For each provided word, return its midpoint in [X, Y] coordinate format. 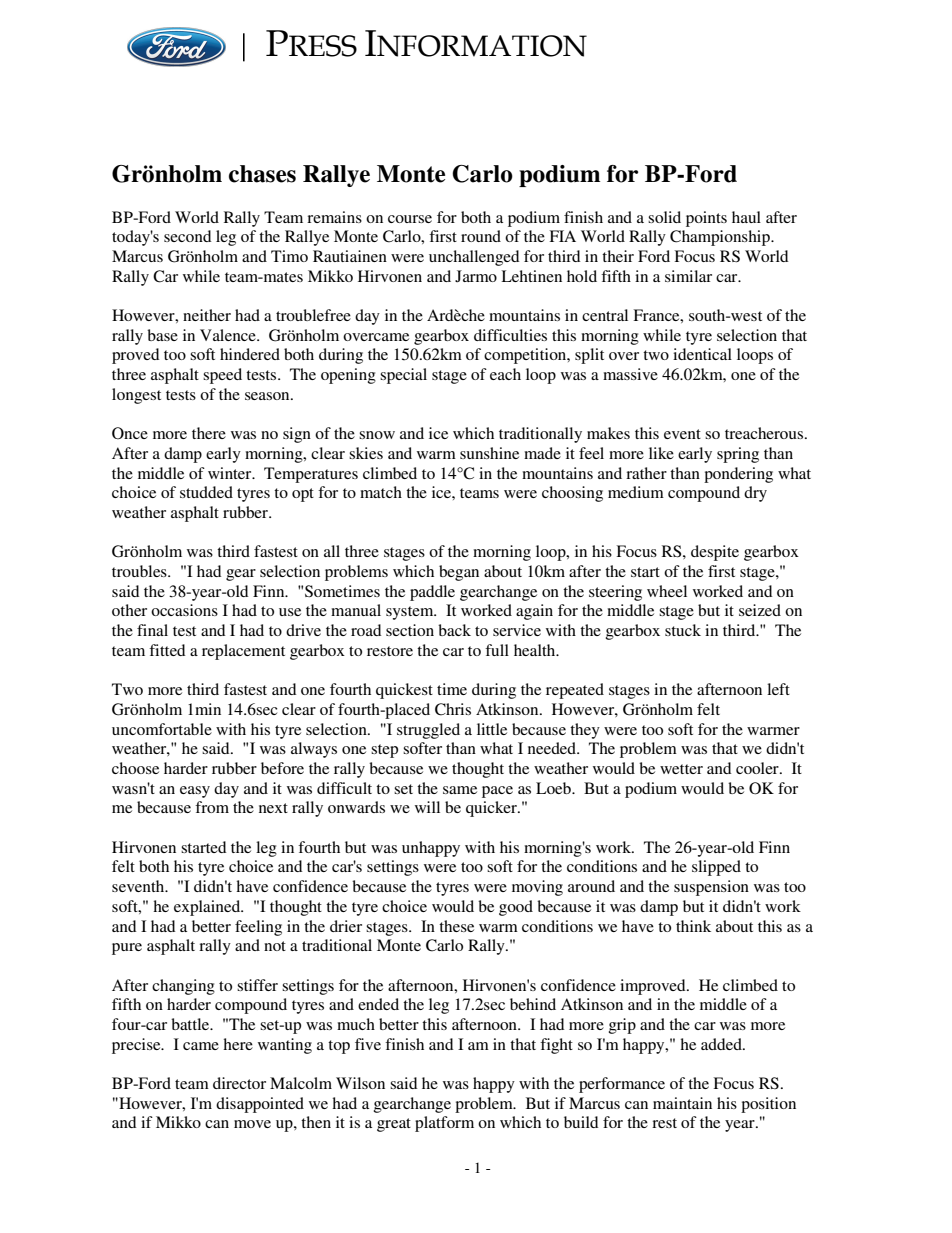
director [239, 1083]
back [454, 630]
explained [208, 908]
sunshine [489, 453]
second [187, 236]
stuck [683, 630]
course [410, 219]
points [706, 219]
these [456, 926]
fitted [167, 650]
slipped [716, 868]
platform [444, 1124]
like [661, 453]
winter [231, 473]
